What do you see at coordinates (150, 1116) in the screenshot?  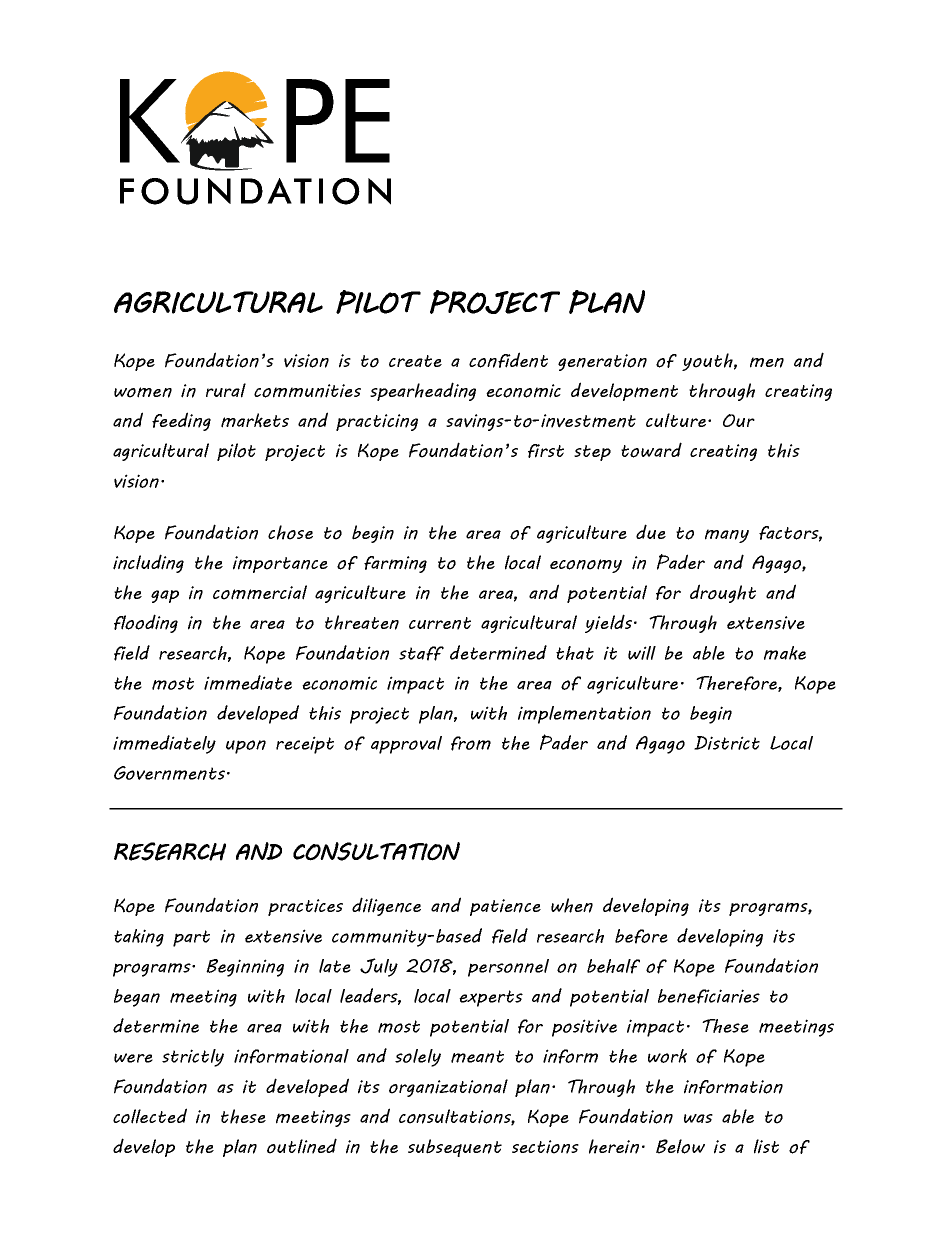 I see `collected` at bounding box center [150, 1116].
